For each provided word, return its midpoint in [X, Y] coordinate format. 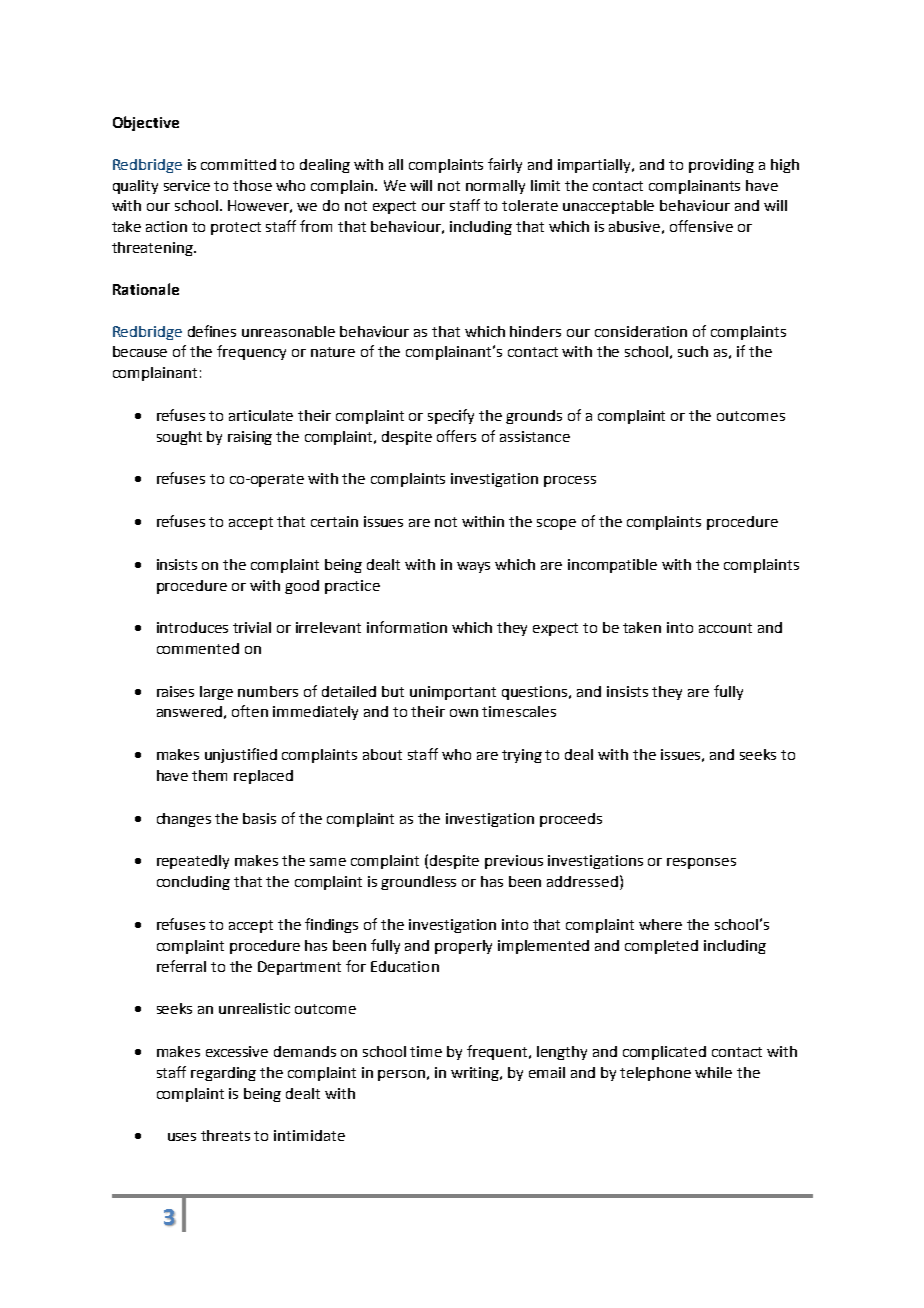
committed [238, 164]
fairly [505, 165]
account [725, 628]
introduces [192, 627]
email [547, 1072]
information [407, 627]
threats [225, 1135]
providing [721, 166]
